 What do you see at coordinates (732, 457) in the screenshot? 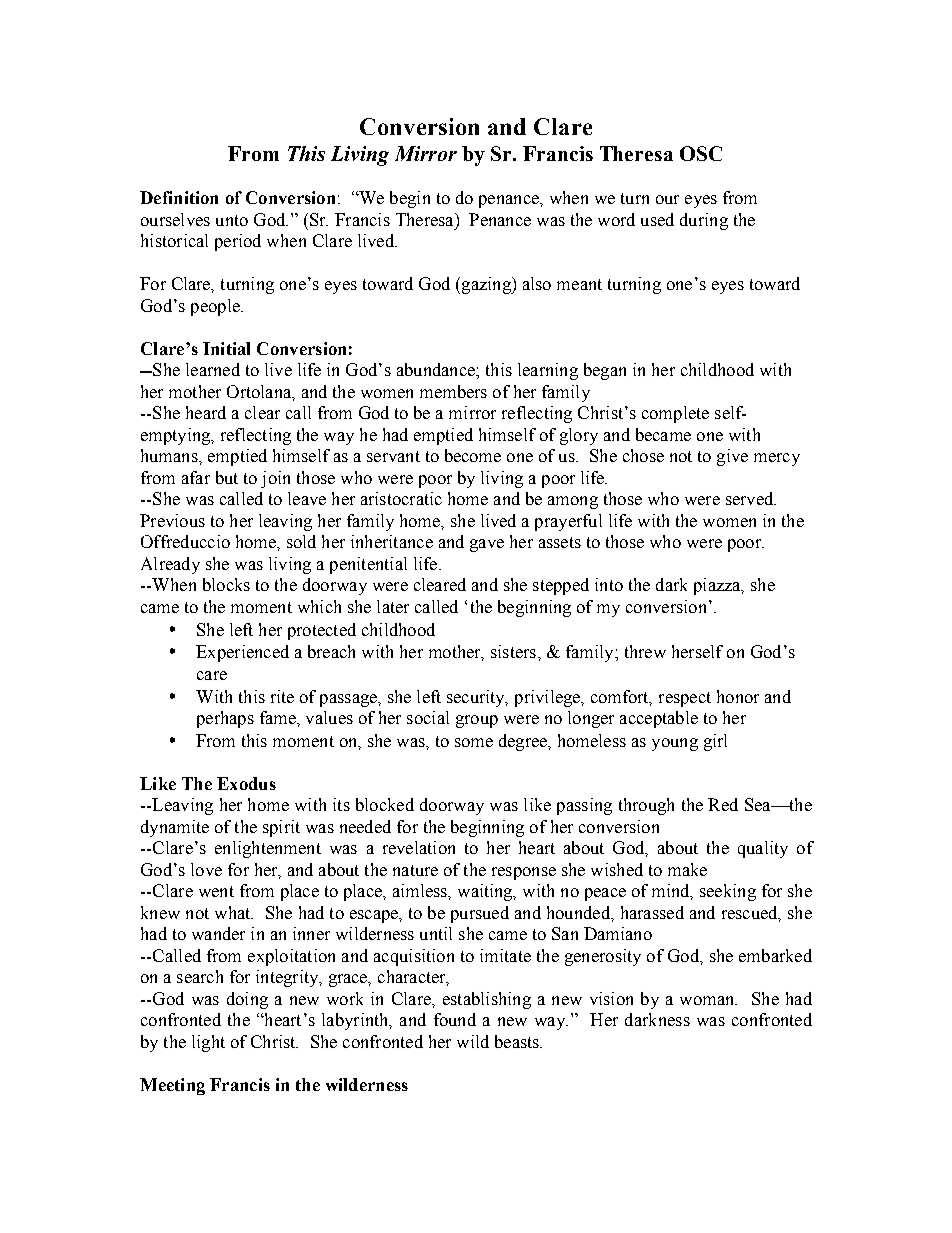
I see `give` at bounding box center [732, 457].
